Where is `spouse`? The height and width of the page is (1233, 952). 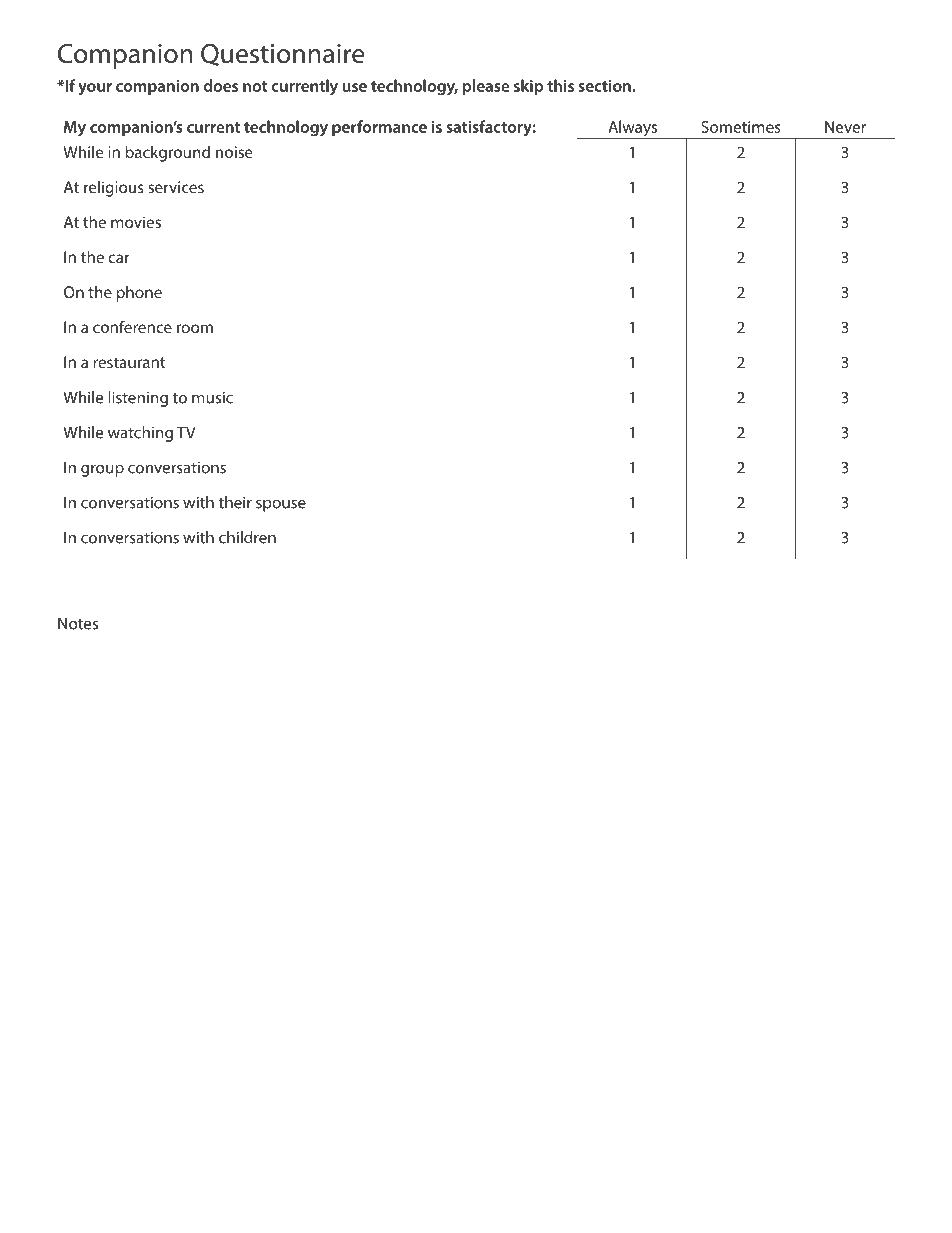 spouse is located at coordinates (281, 505).
